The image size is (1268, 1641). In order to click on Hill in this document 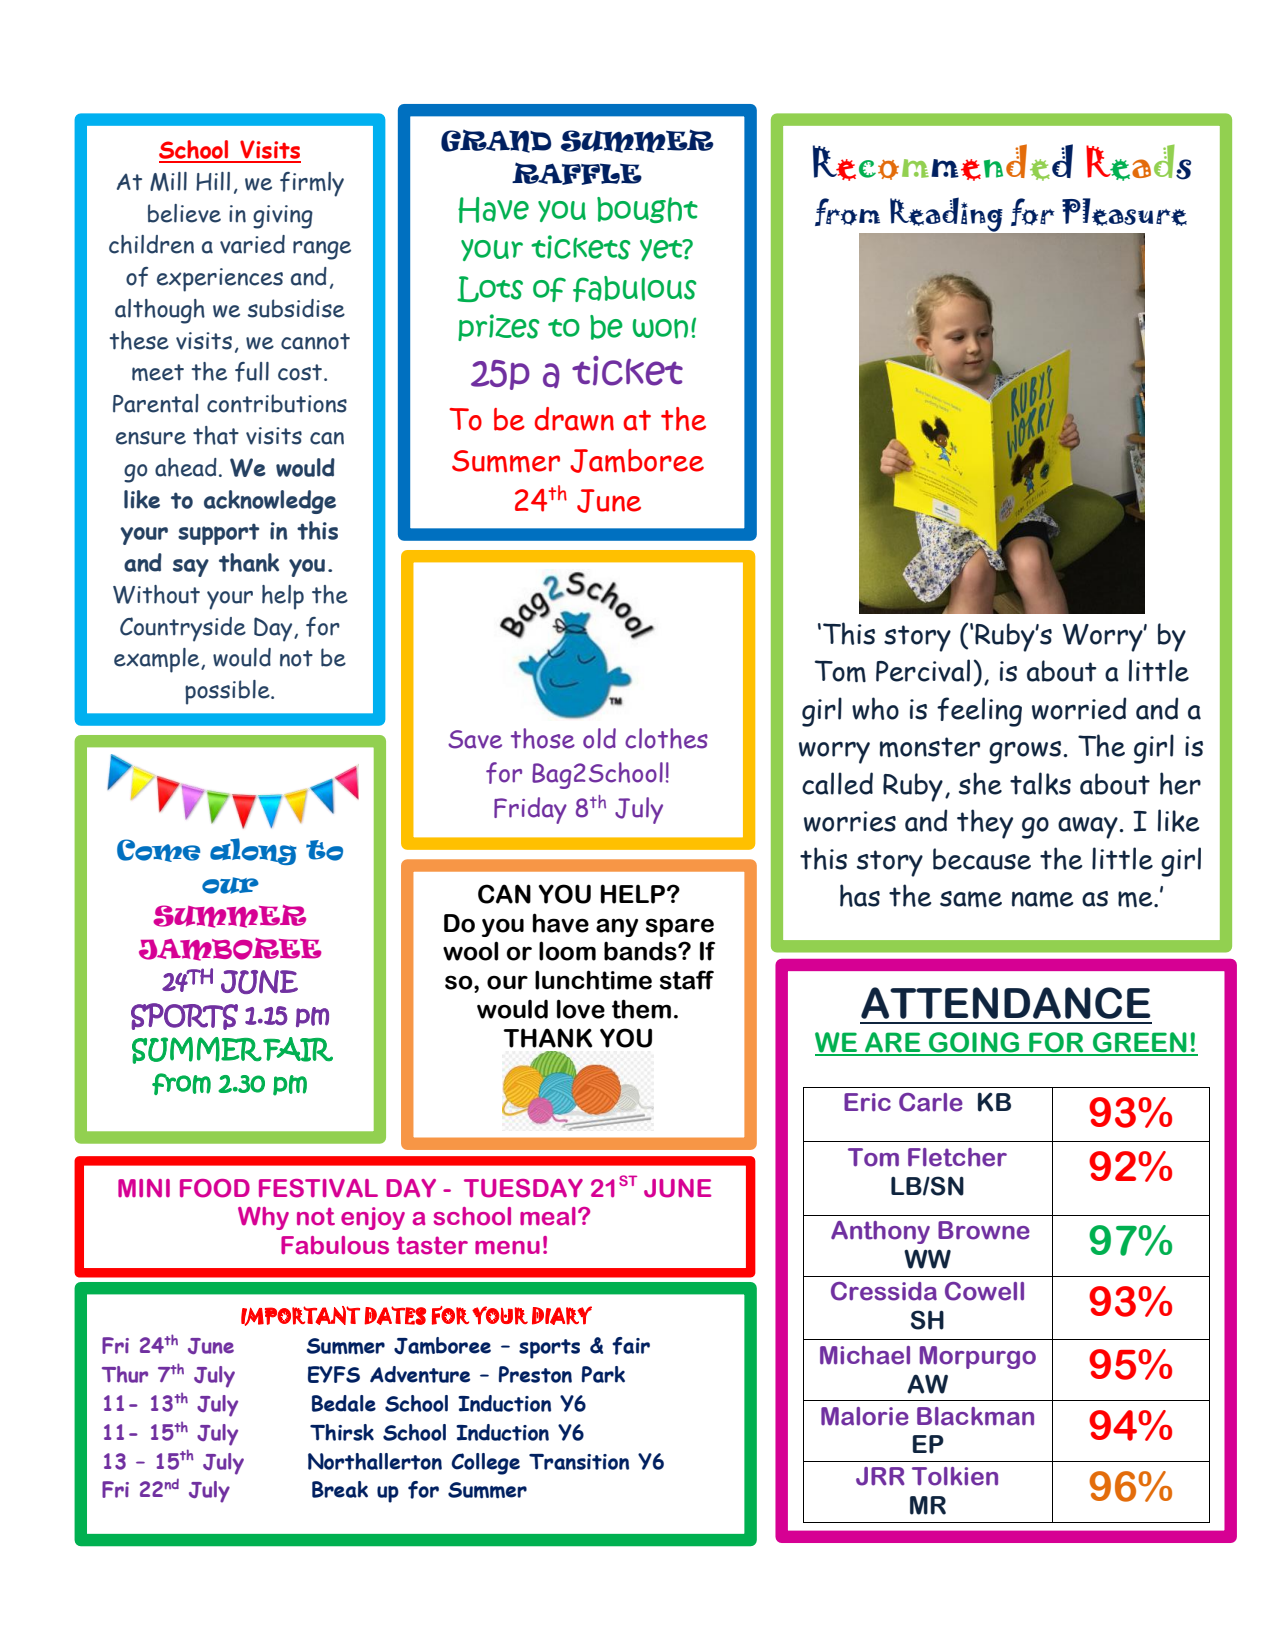, I will do `click(213, 181)`.
